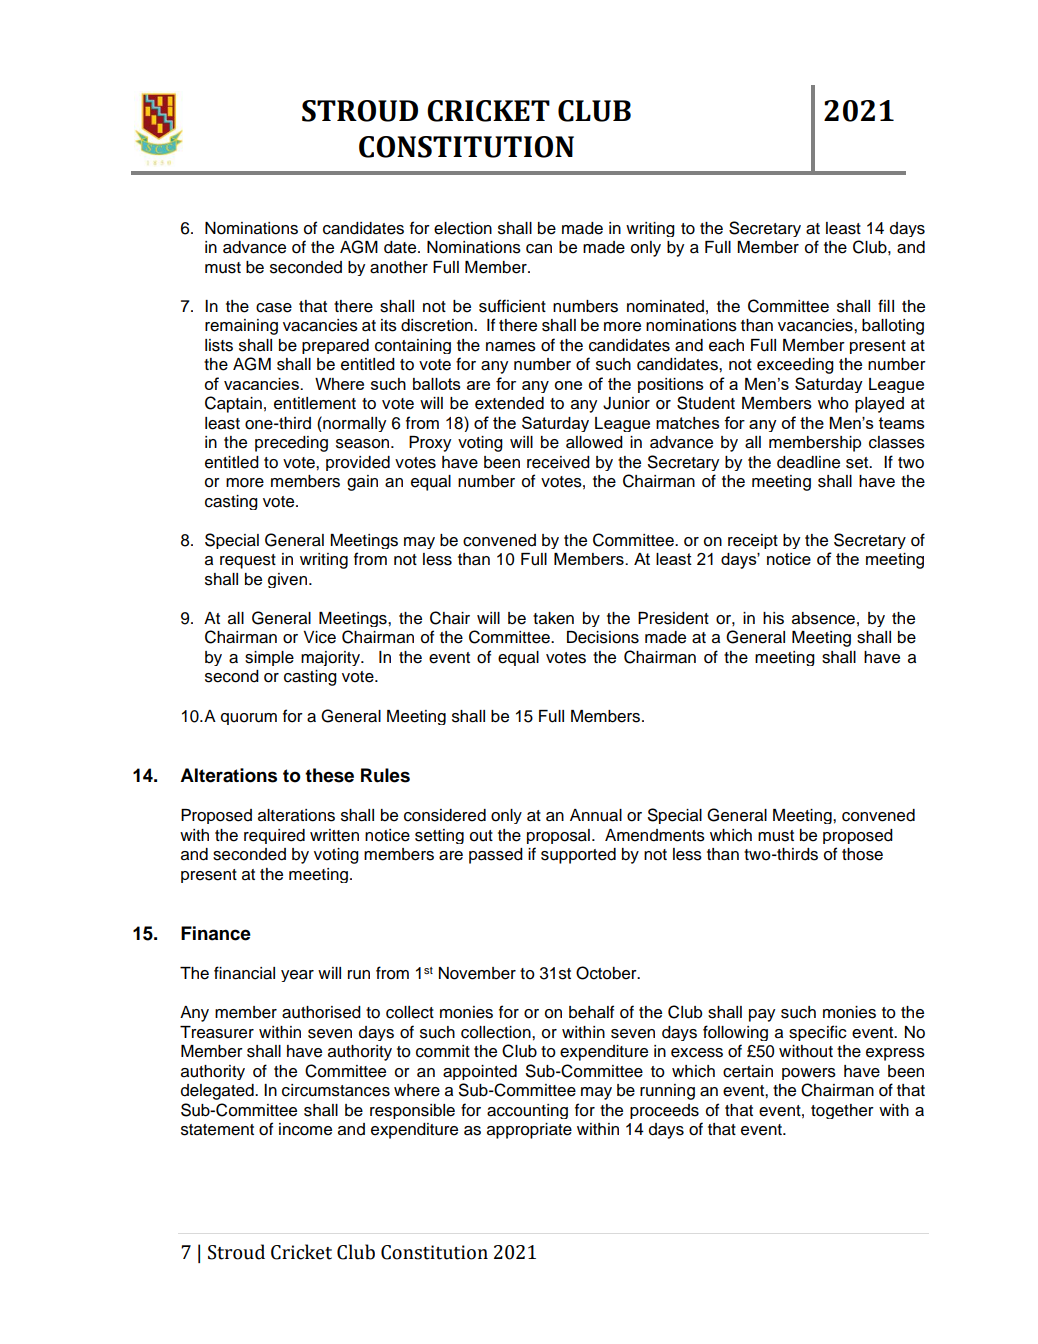  I want to click on simple, so click(269, 658).
